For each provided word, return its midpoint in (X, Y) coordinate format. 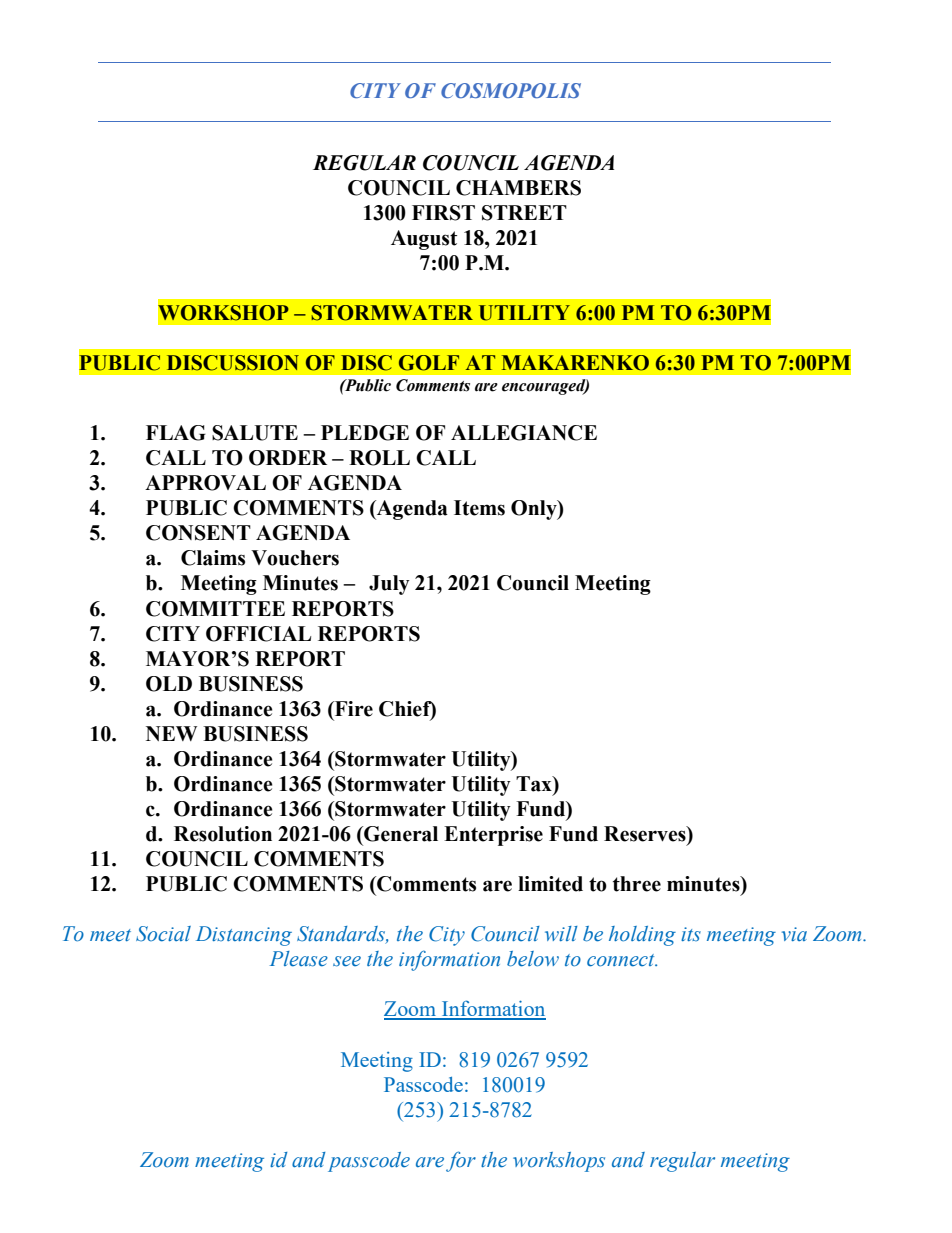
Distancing (244, 936)
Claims (213, 558)
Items (479, 508)
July (389, 585)
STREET (524, 213)
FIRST (443, 213)
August (424, 240)
